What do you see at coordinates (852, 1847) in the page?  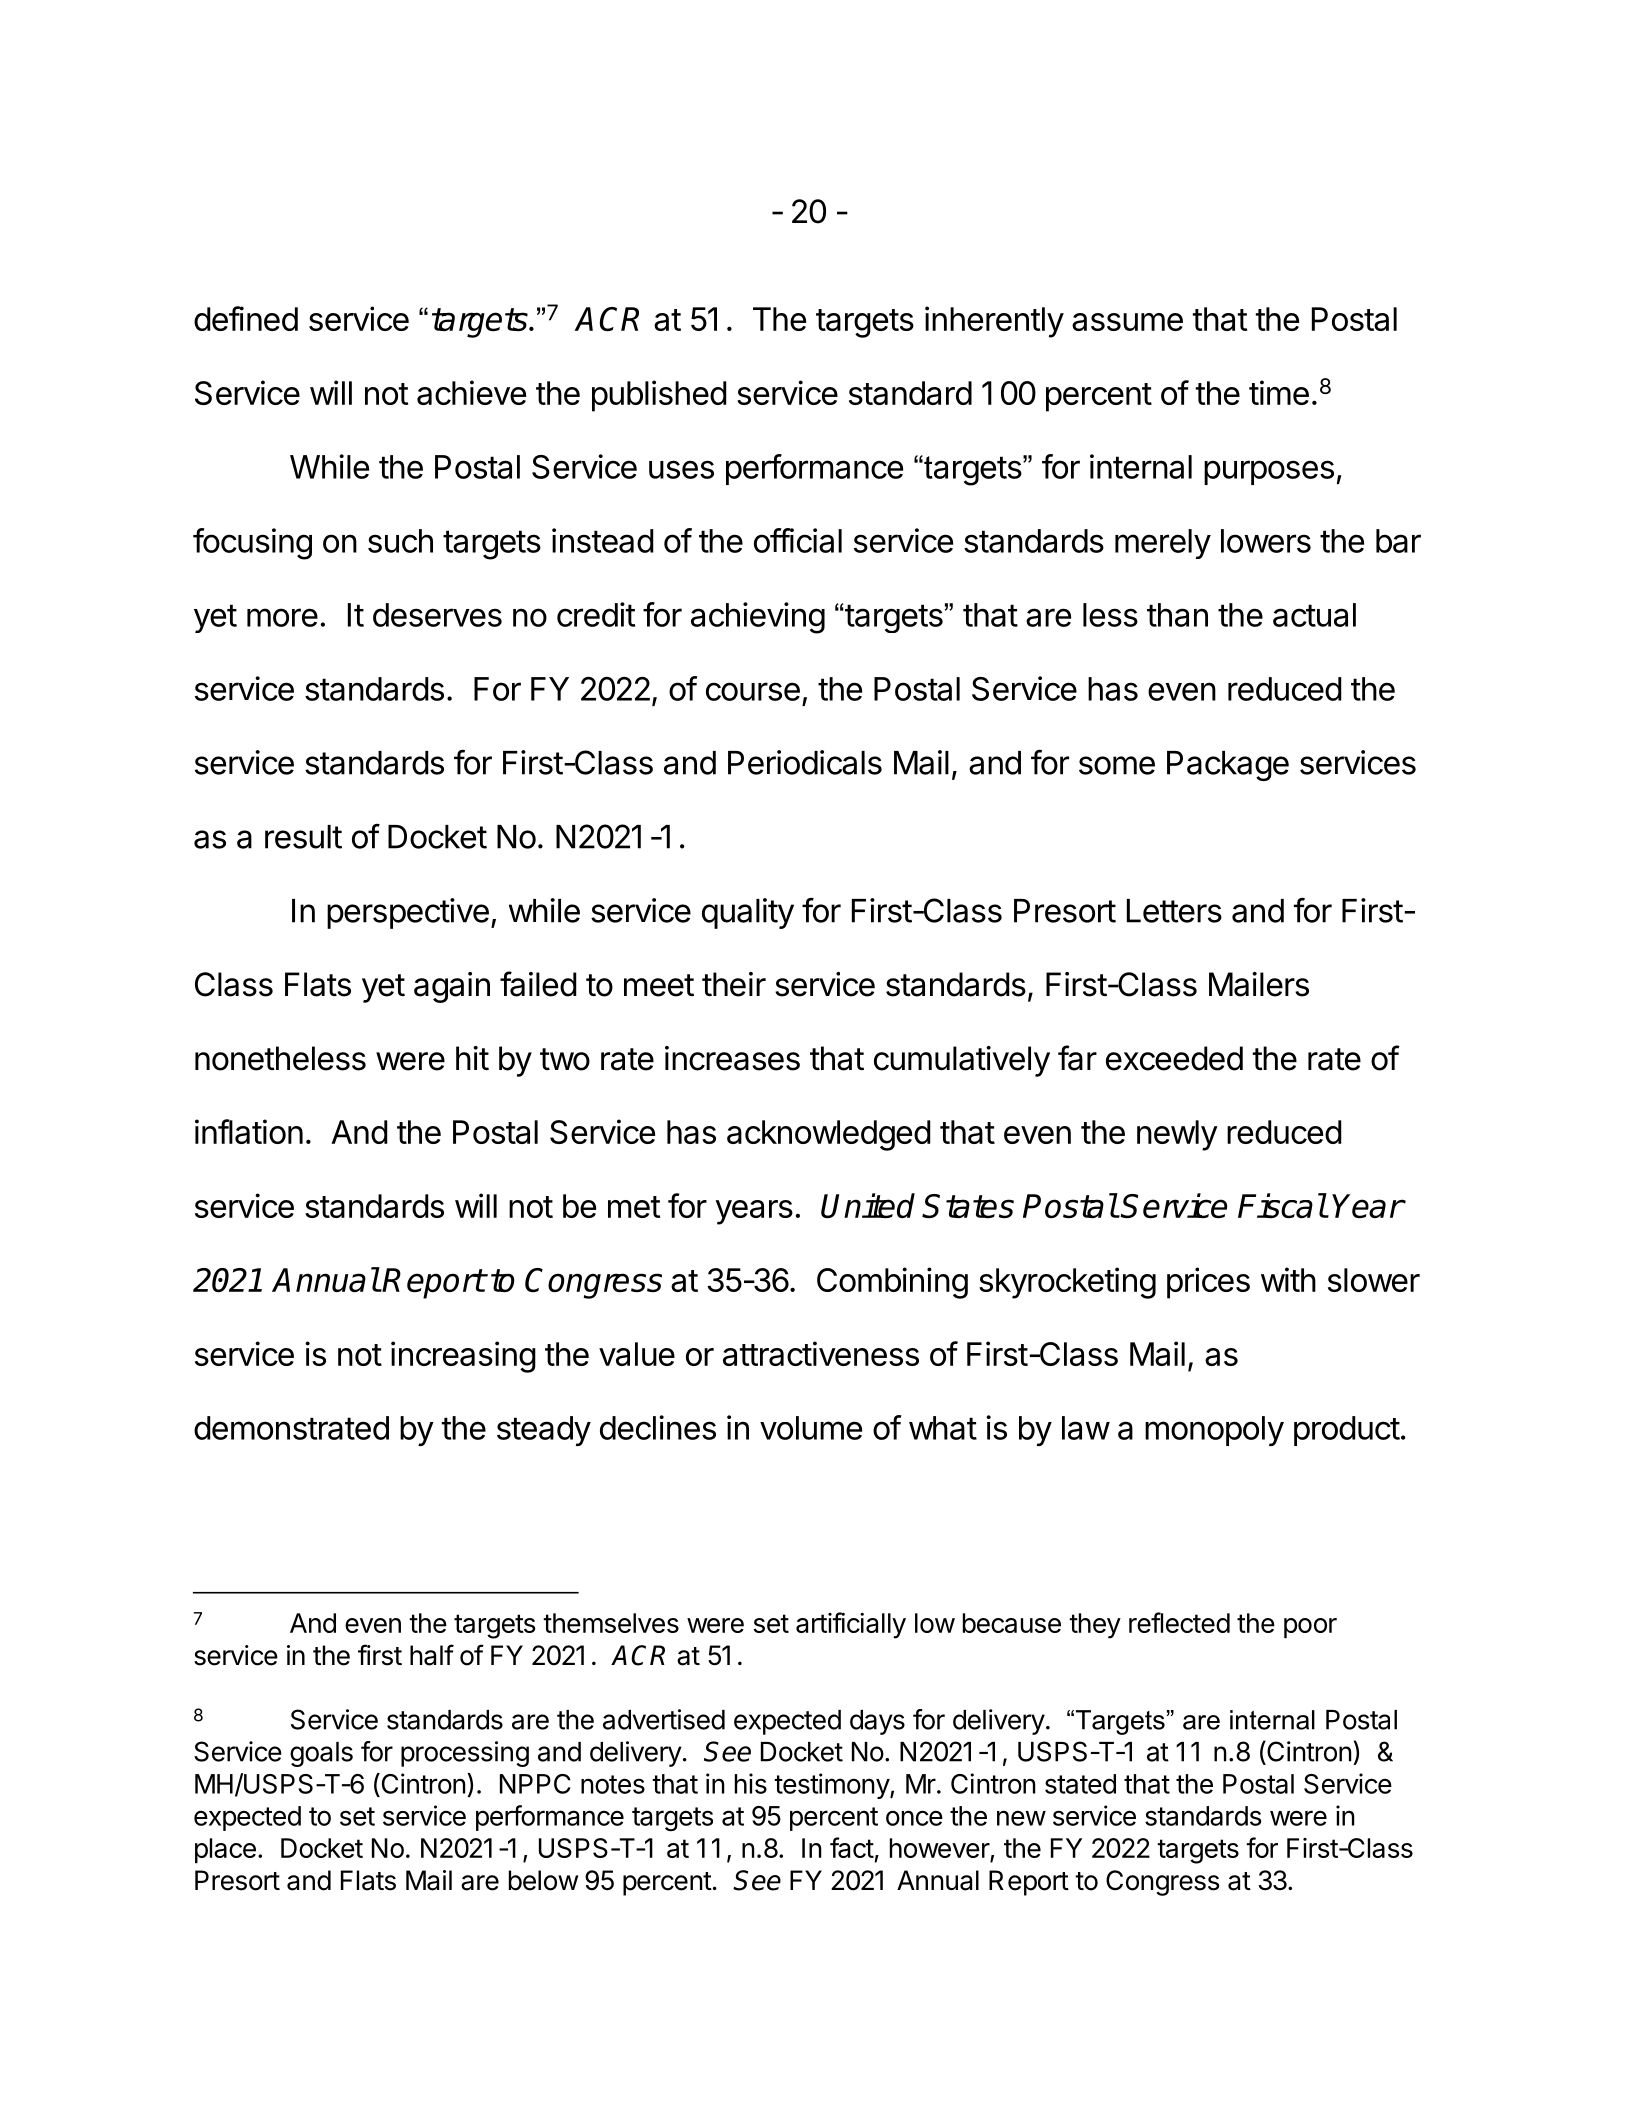 I see `fact` at bounding box center [852, 1847].
